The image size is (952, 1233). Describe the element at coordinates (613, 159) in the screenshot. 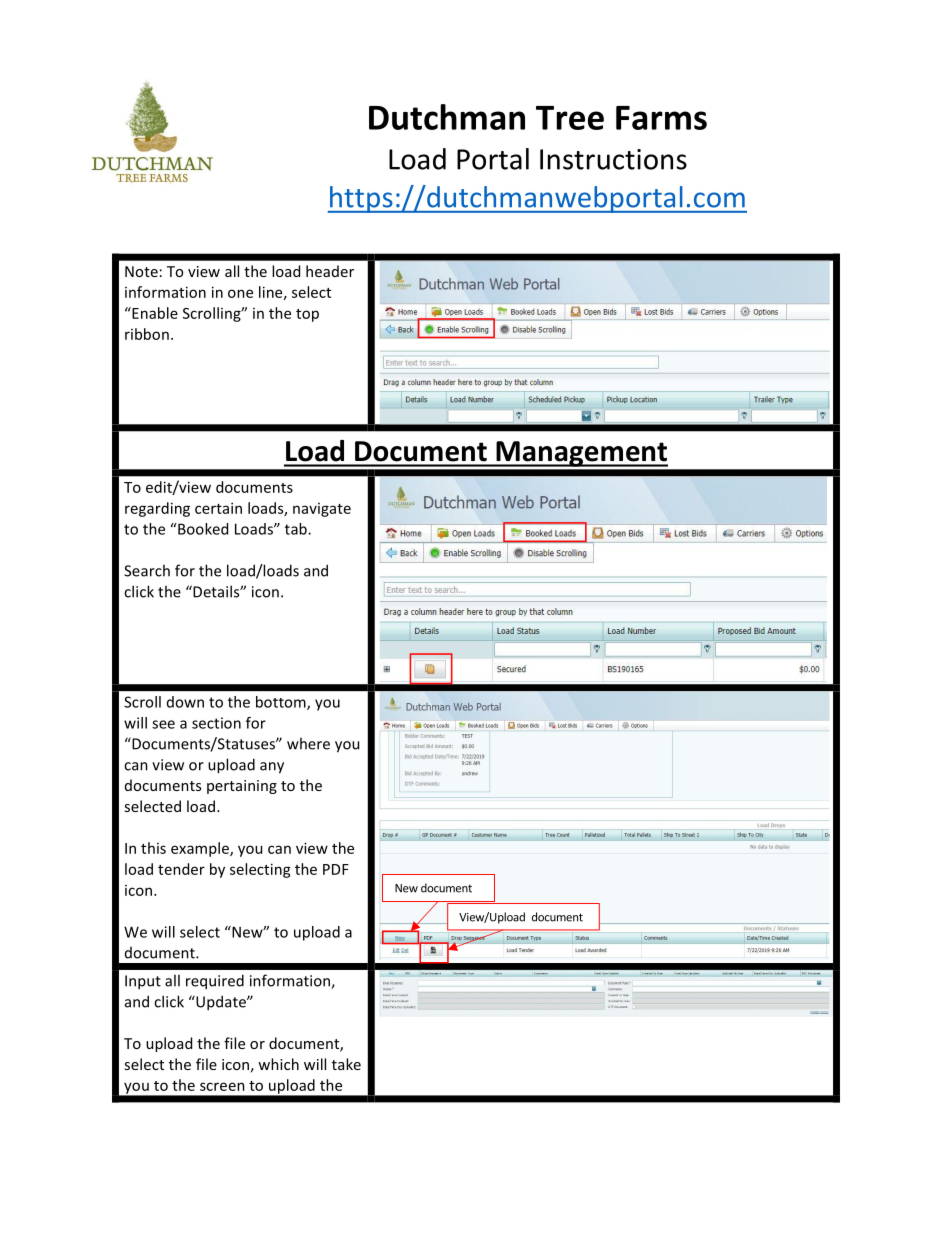

I see `Instructions` at that location.
